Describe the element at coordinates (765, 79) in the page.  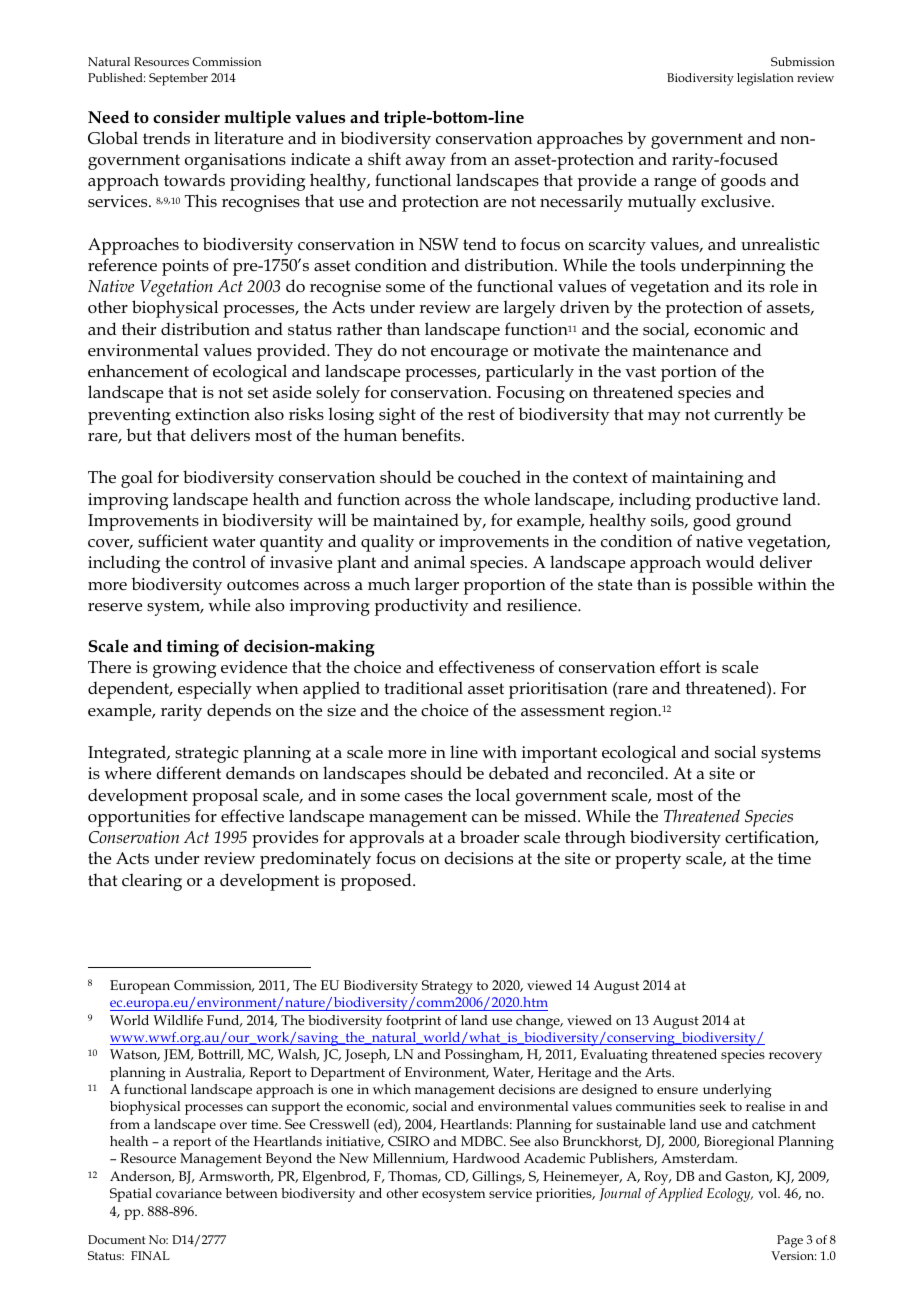
I see `legislation` at that location.
